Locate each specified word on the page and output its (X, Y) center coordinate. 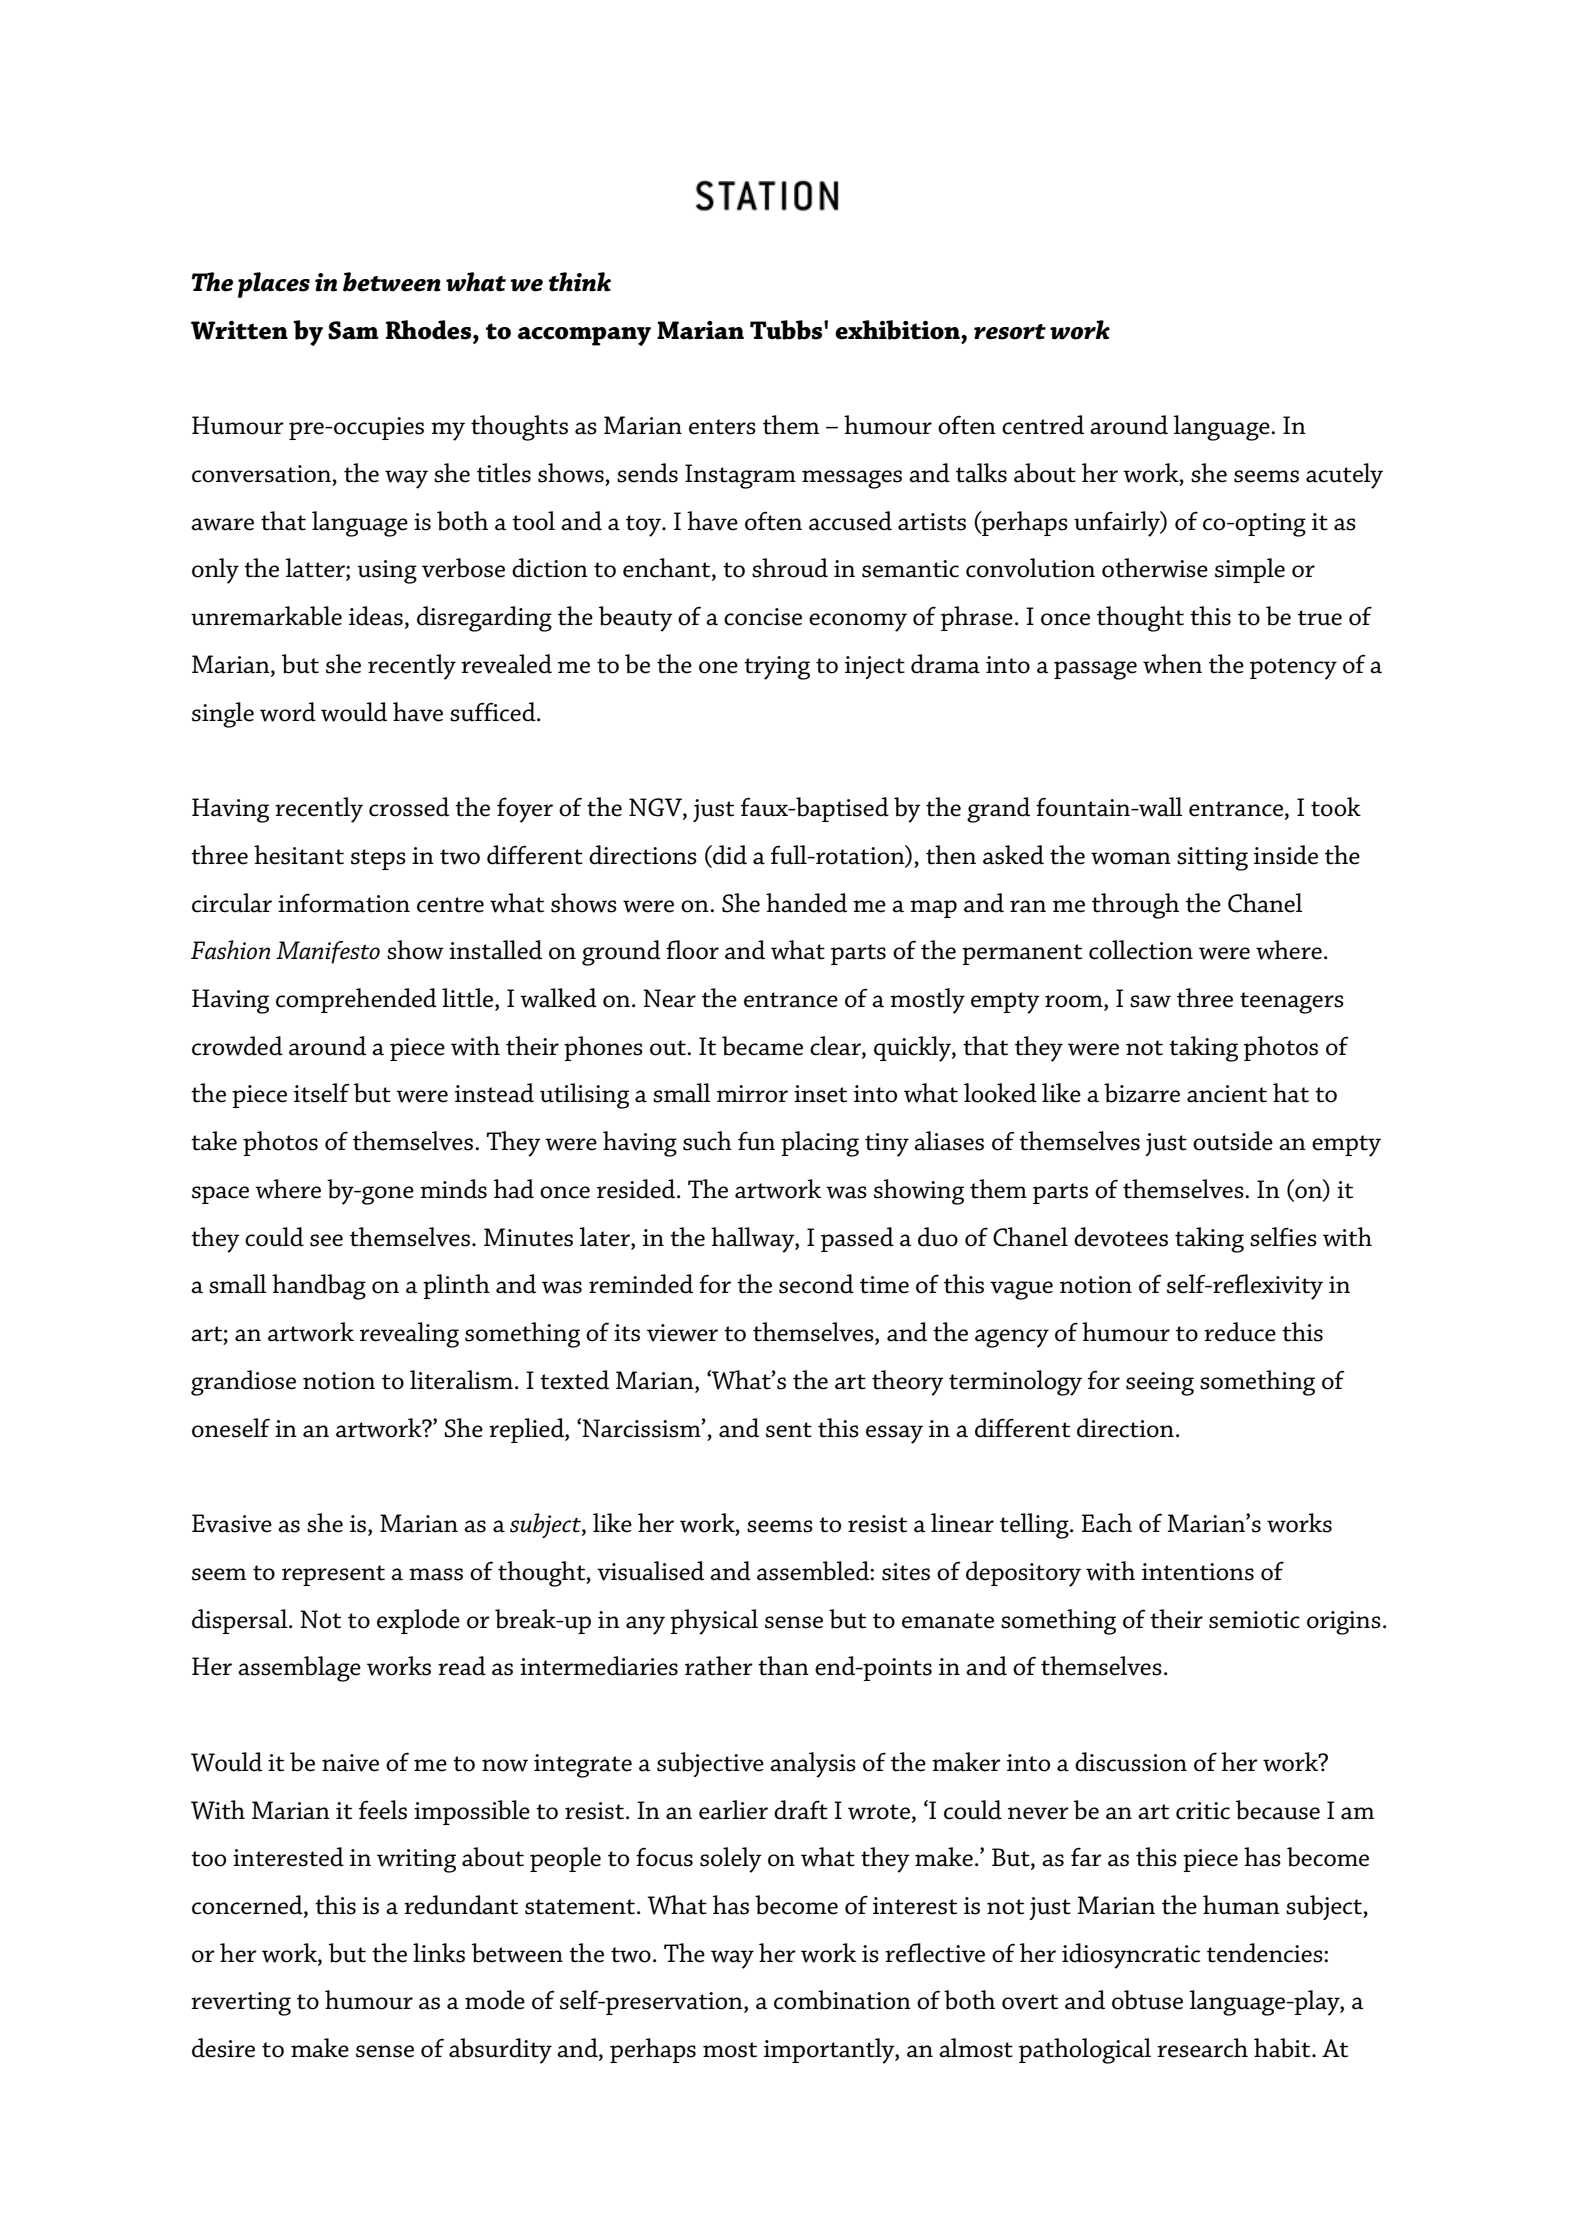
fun (756, 1141)
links (439, 1953)
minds (453, 1189)
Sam (353, 330)
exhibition (898, 330)
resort (1010, 332)
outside (1233, 1141)
